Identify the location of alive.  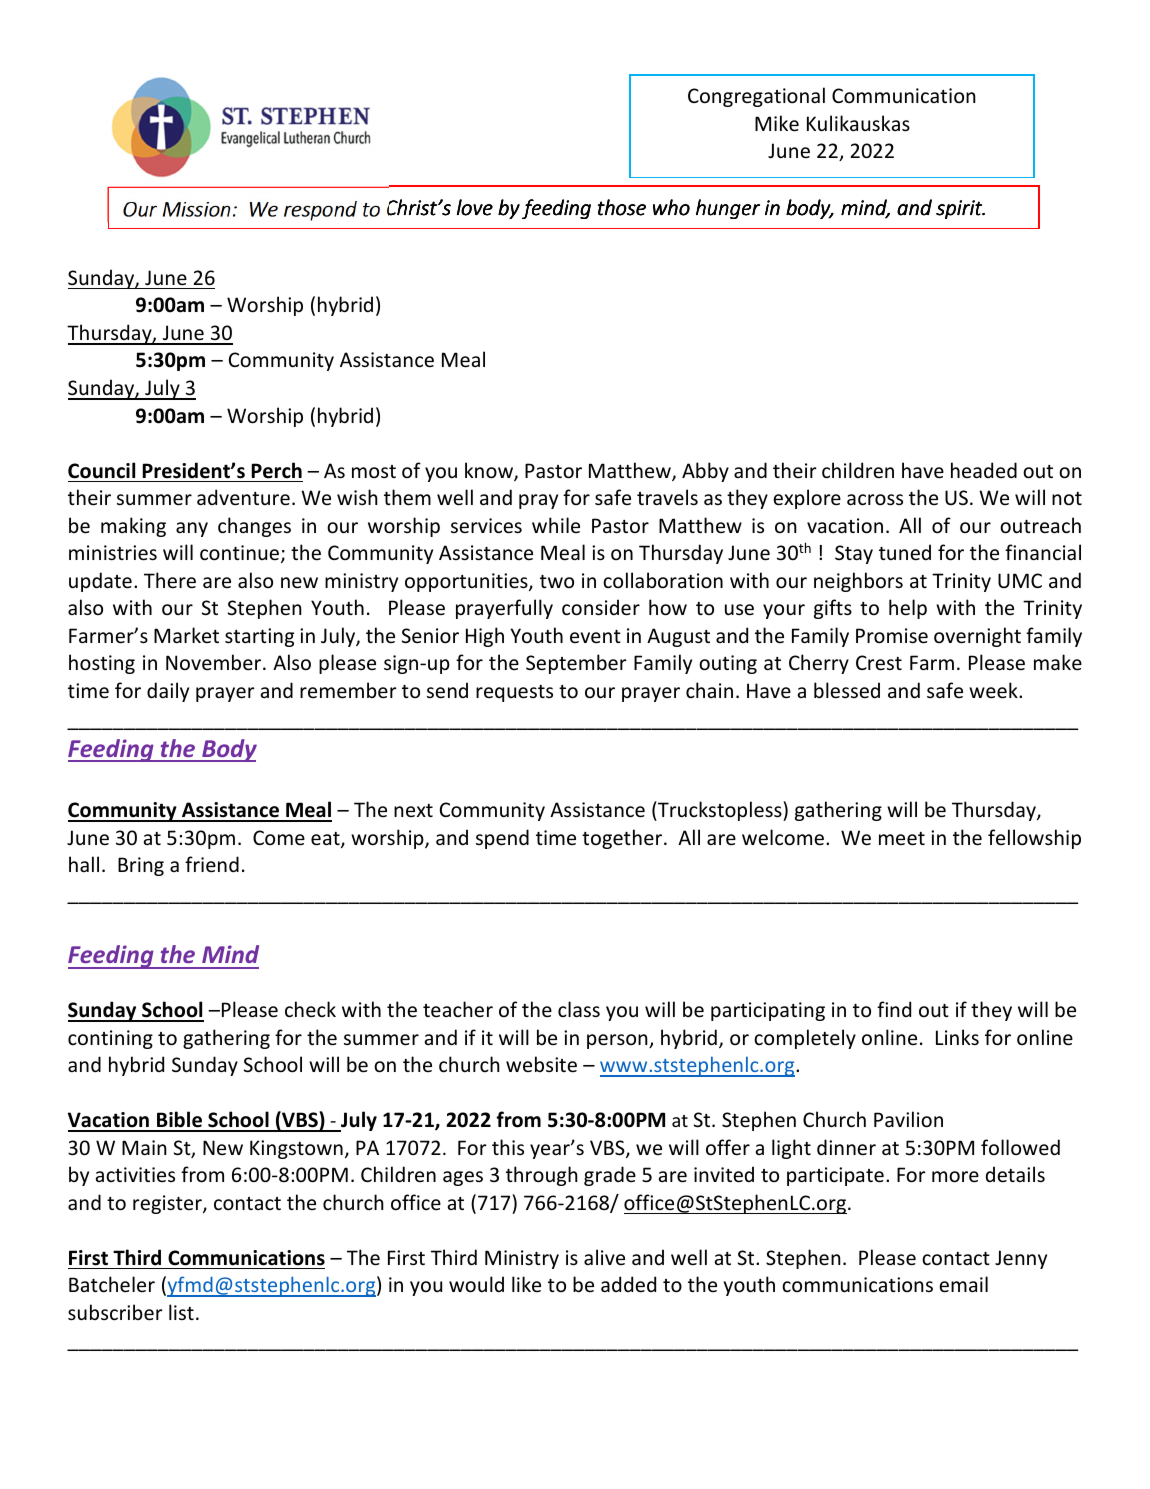
(604, 1257).
